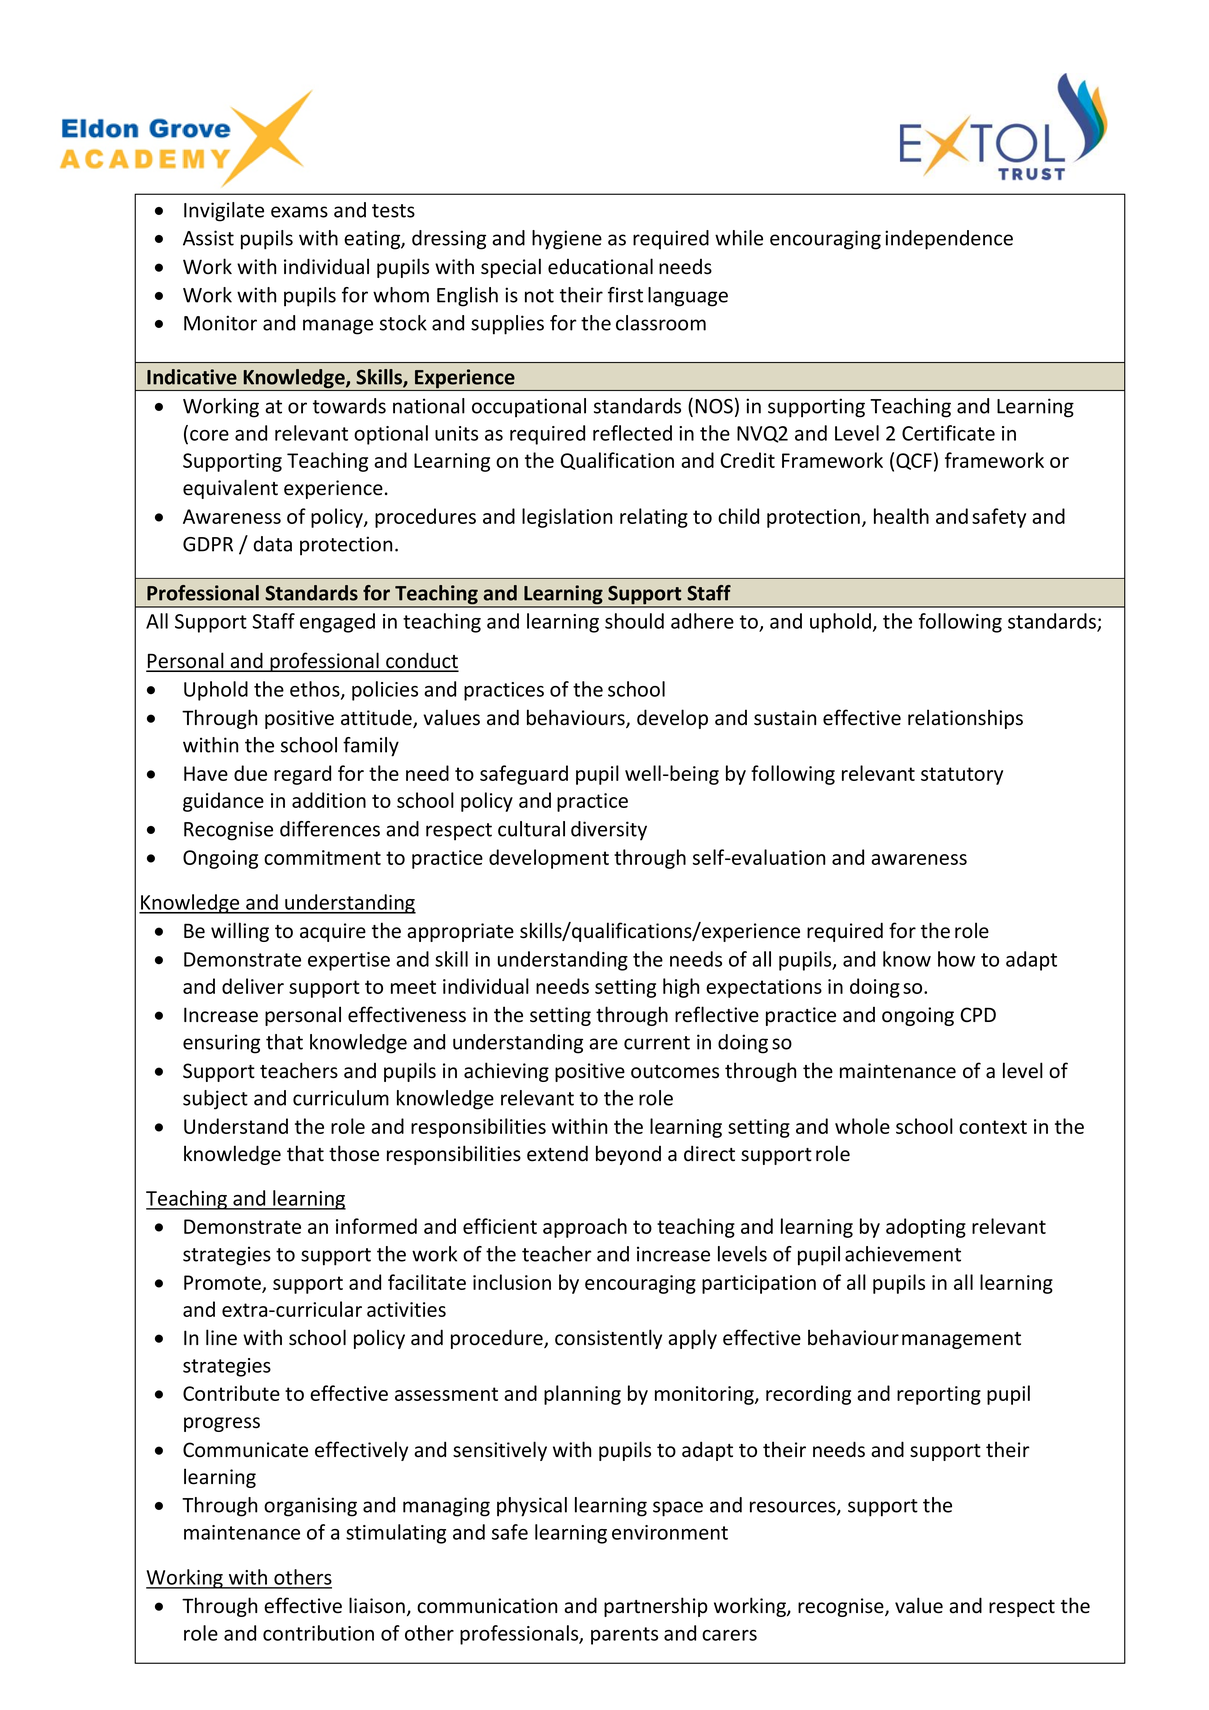 The width and height of the page is (1209, 1710). I want to click on educational, so click(600, 266).
